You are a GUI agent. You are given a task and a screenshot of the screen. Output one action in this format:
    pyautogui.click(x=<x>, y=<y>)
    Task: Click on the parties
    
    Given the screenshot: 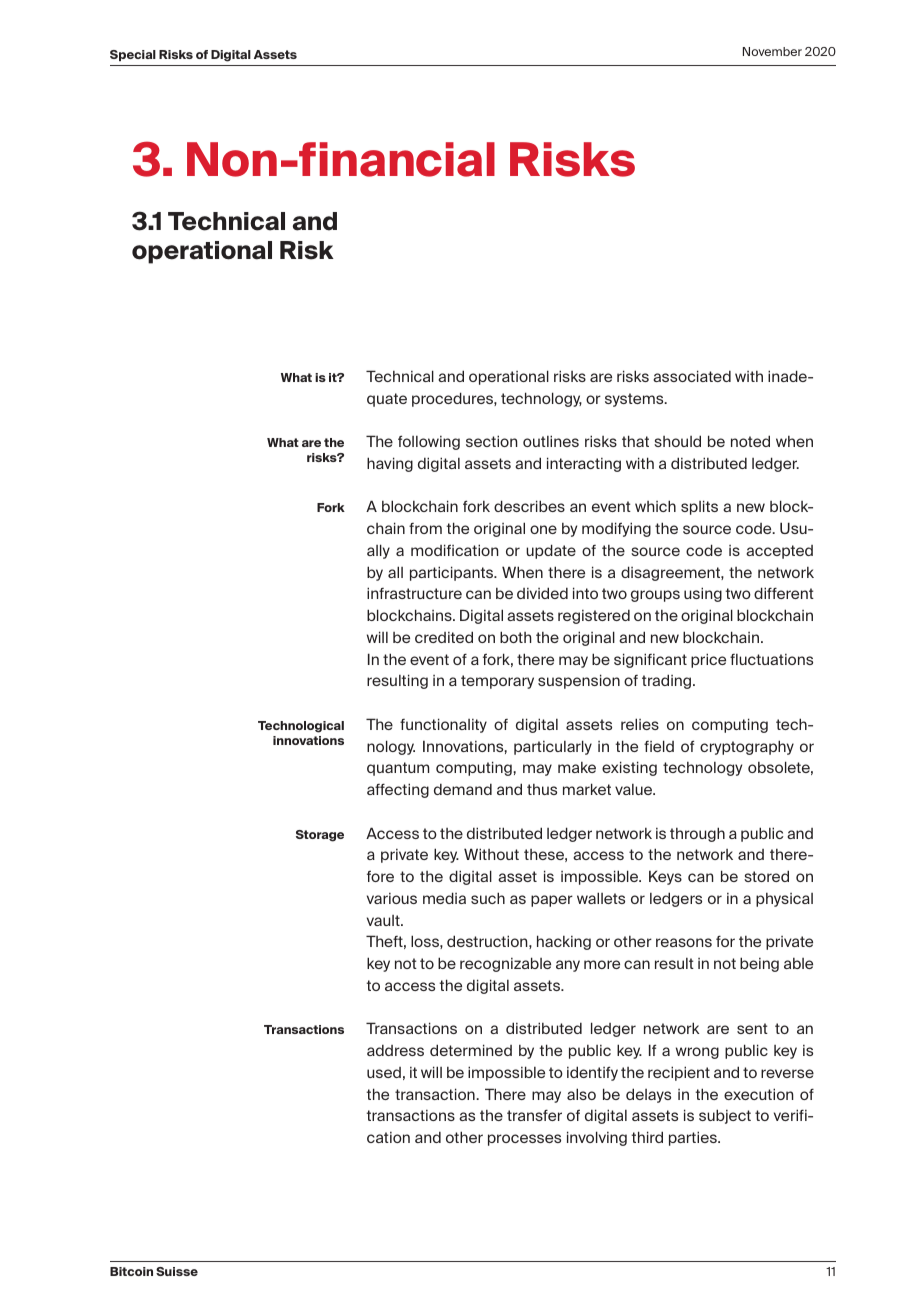 What is the action you would take?
    pyautogui.click(x=694, y=1138)
